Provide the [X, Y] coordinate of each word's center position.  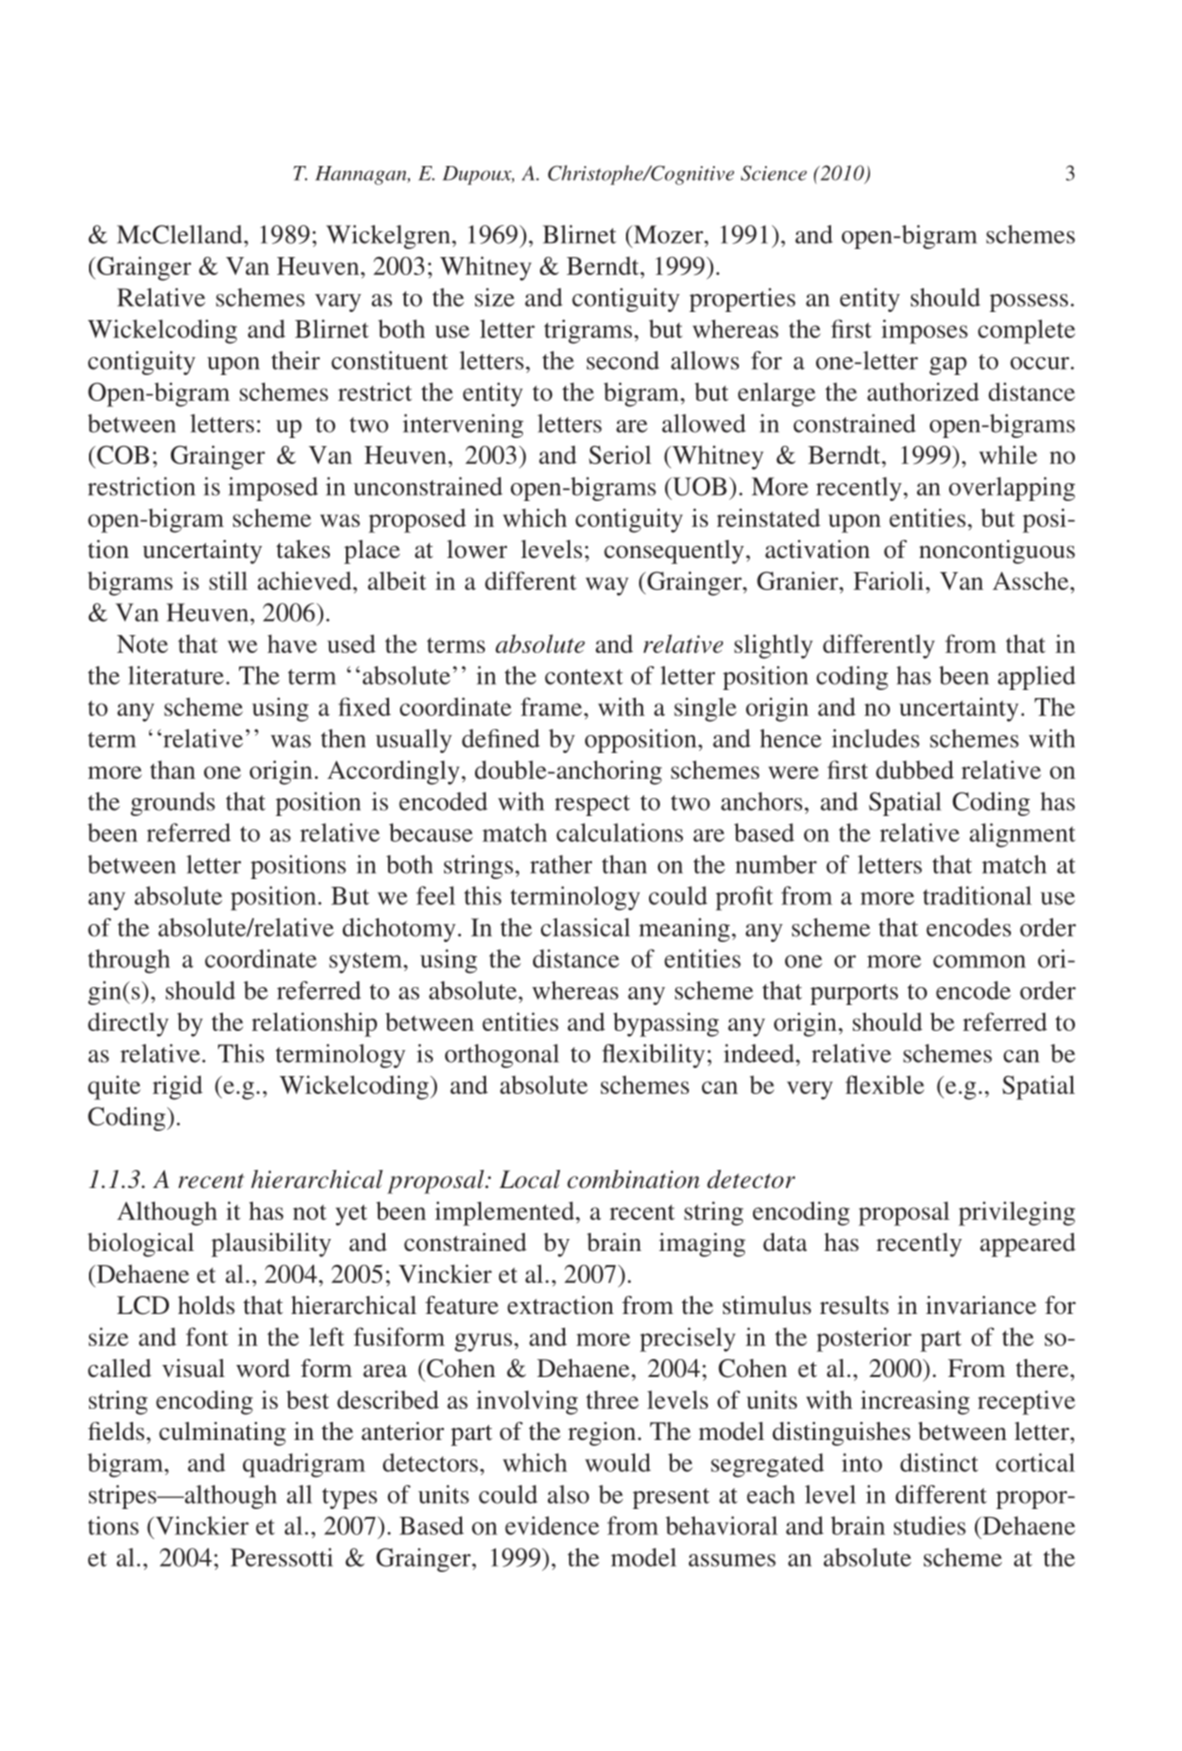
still [228, 580]
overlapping [1012, 489]
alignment [1023, 835]
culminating [222, 1434]
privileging [1017, 1213]
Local [529, 1179]
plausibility [271, 1245]
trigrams [588, 331]
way [607, 586]
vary [338, 303]
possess [1029, 303]
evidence [552, 1525]
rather [561, 864]
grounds [173, 804]
